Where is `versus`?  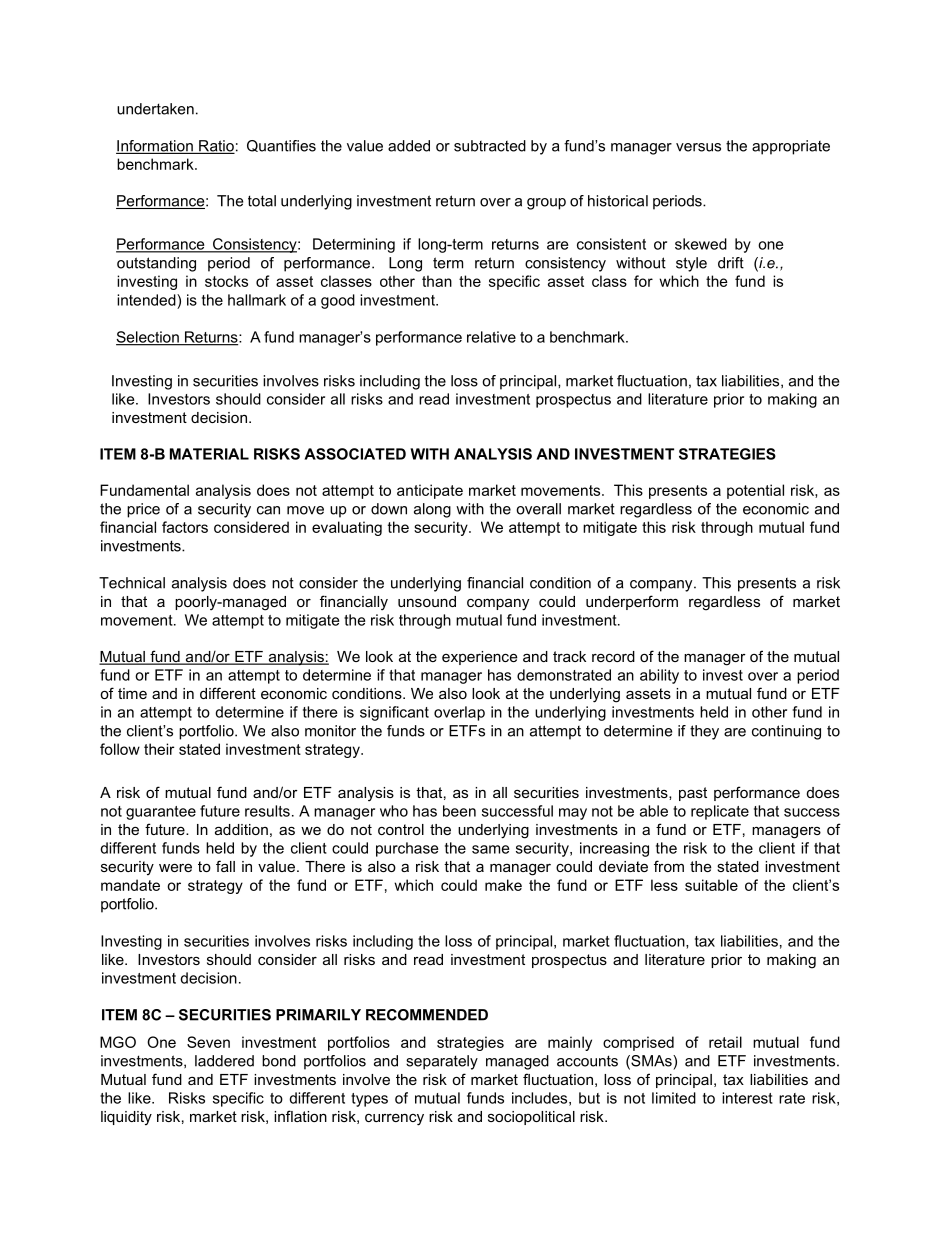
versus is located at coordinates (698, 147).
